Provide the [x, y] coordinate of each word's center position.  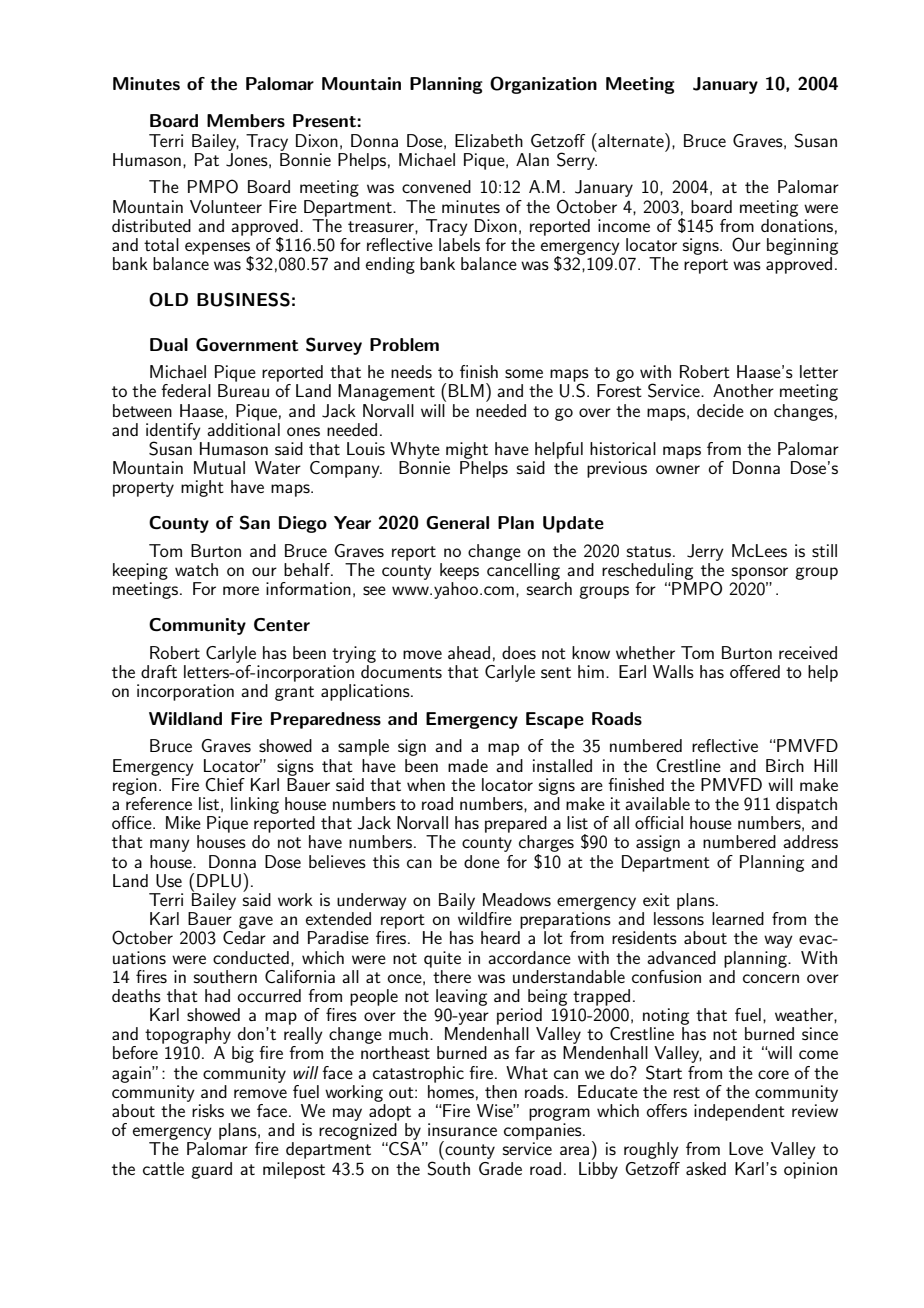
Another [743, 390]
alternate [631, 140]
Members [246, 121]
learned [738, 918]
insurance [462, 1129]
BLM [466, 390]
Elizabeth [489, 140]
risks [208, 1110]
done [482, 861]
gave [256, 922]
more [241, 590]
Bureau [243, 390]
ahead [469, 652]
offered [755, 671]
